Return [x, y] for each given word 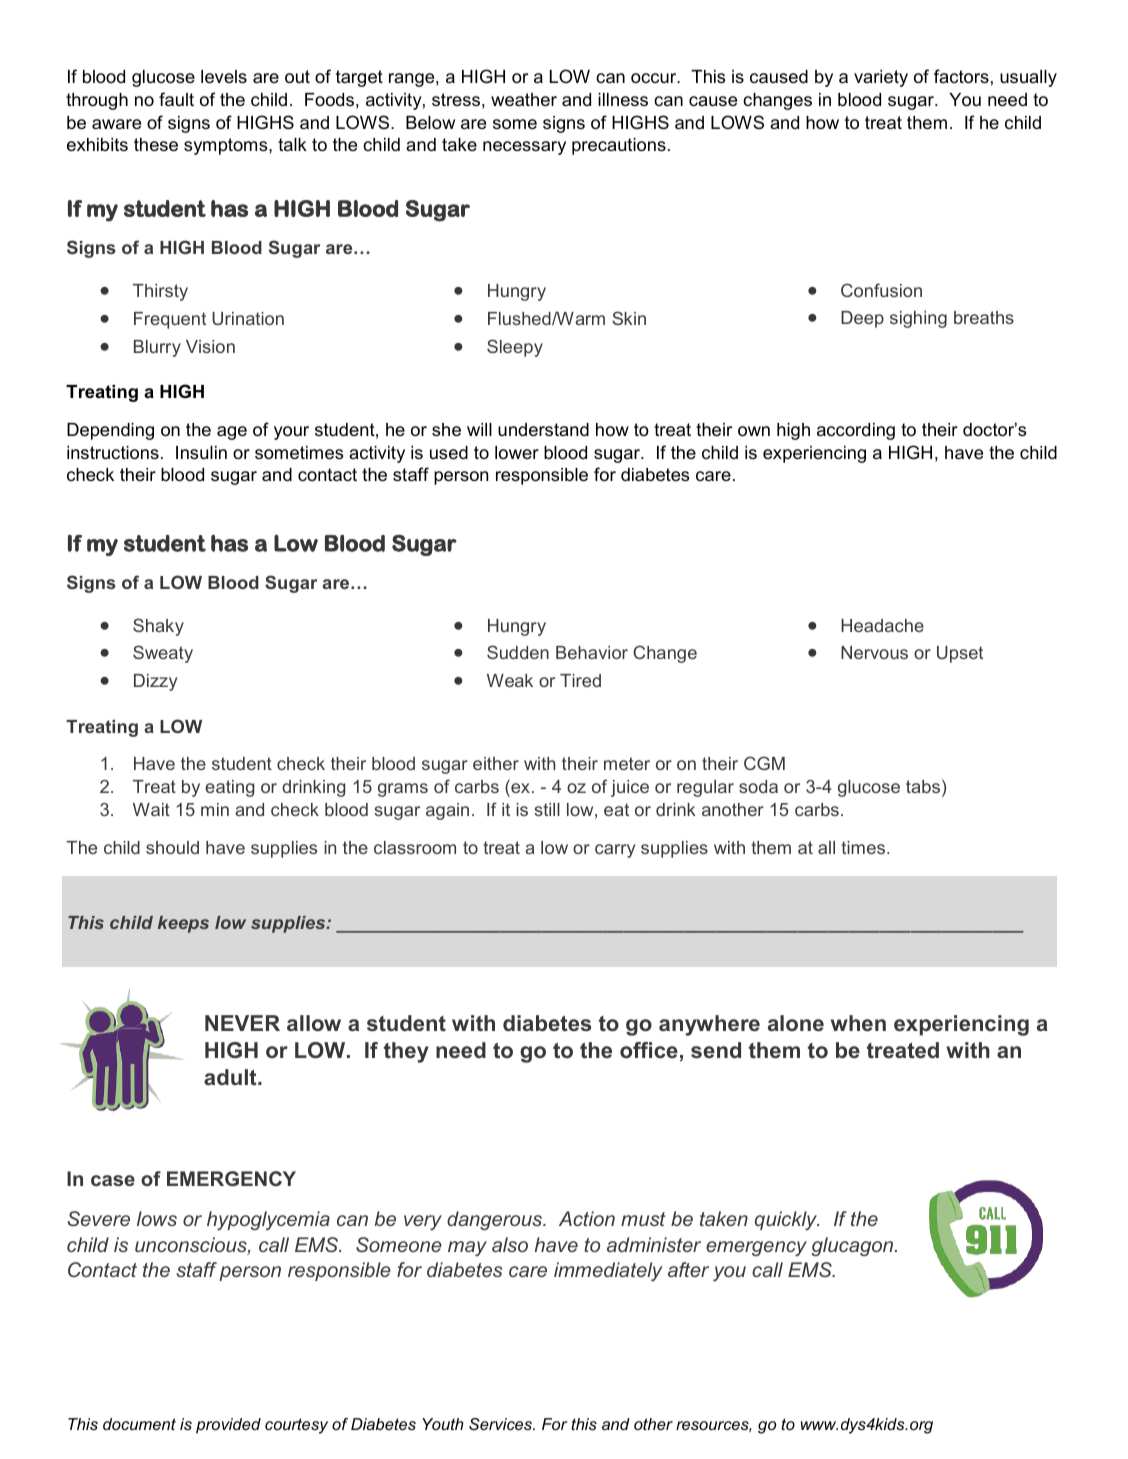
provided [228, 1426]
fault [176, 99]
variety [881, 78]
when [858, 1023]
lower [517, 452]
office [649, 1050]
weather [524, 100]
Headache [882, 625]
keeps [183, 924]
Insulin [201, 453]
